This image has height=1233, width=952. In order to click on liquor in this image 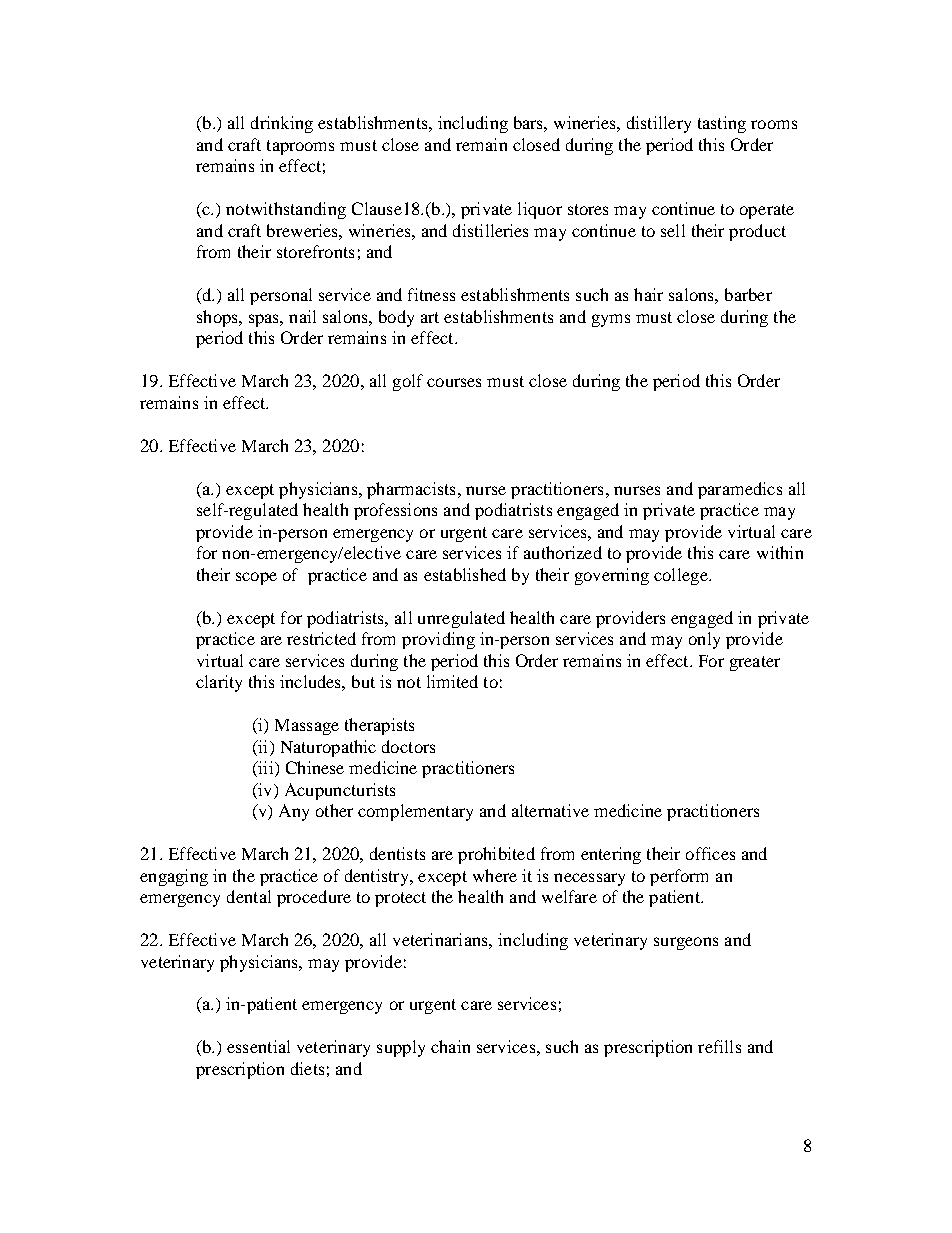, I will do `click(540, 210)`.
